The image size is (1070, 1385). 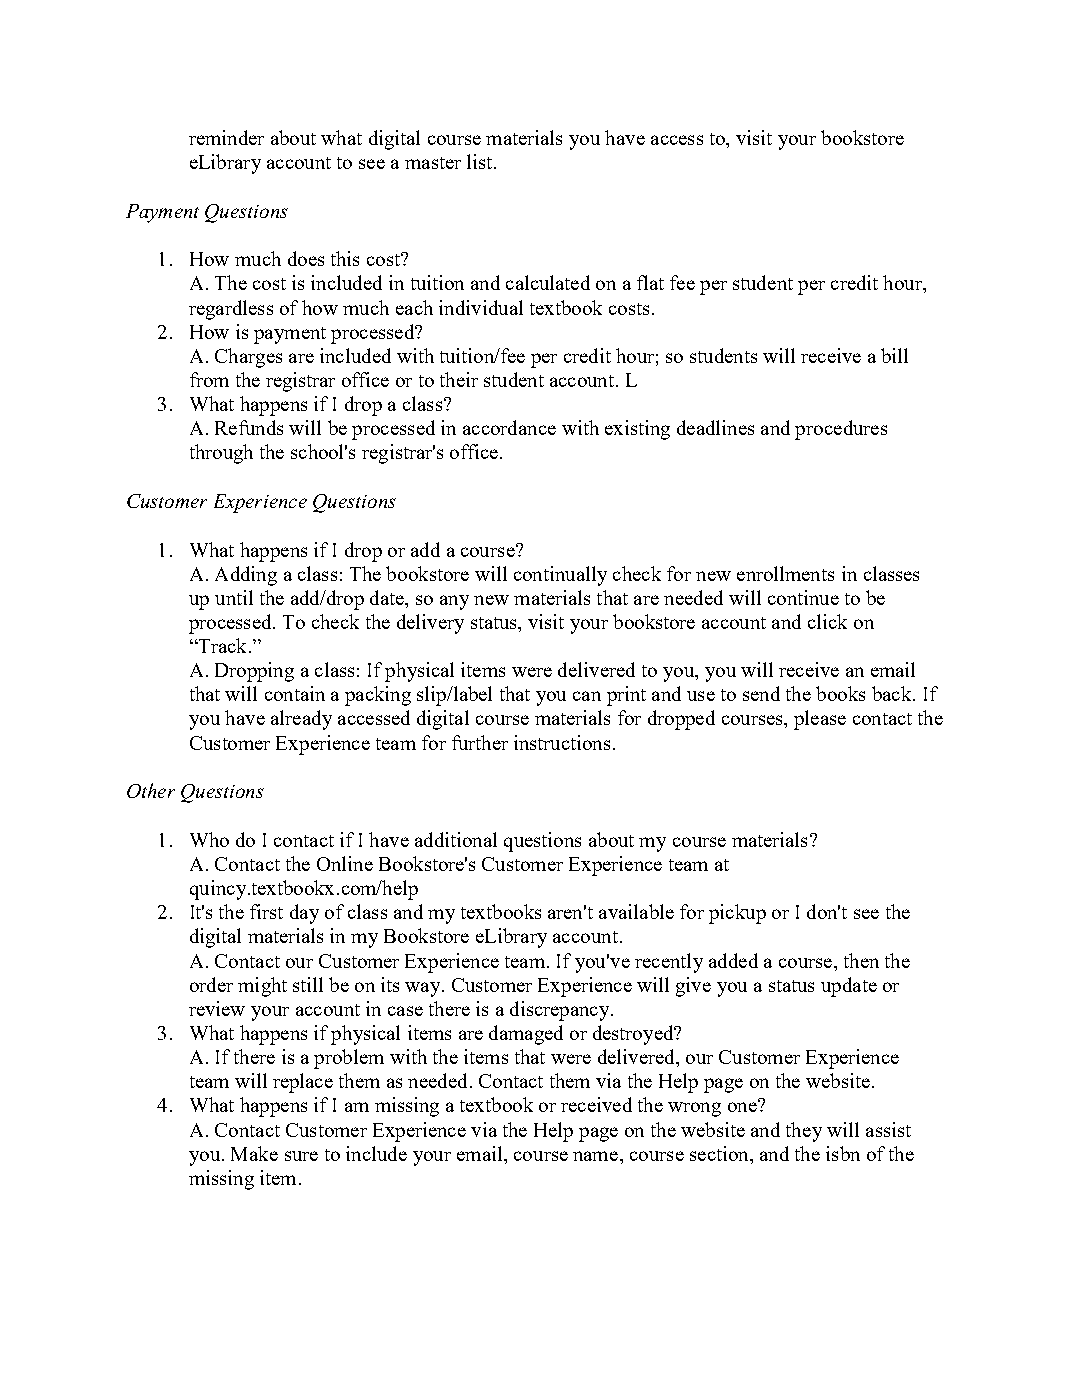 I want to click on list, so click(x=479, y=161).
